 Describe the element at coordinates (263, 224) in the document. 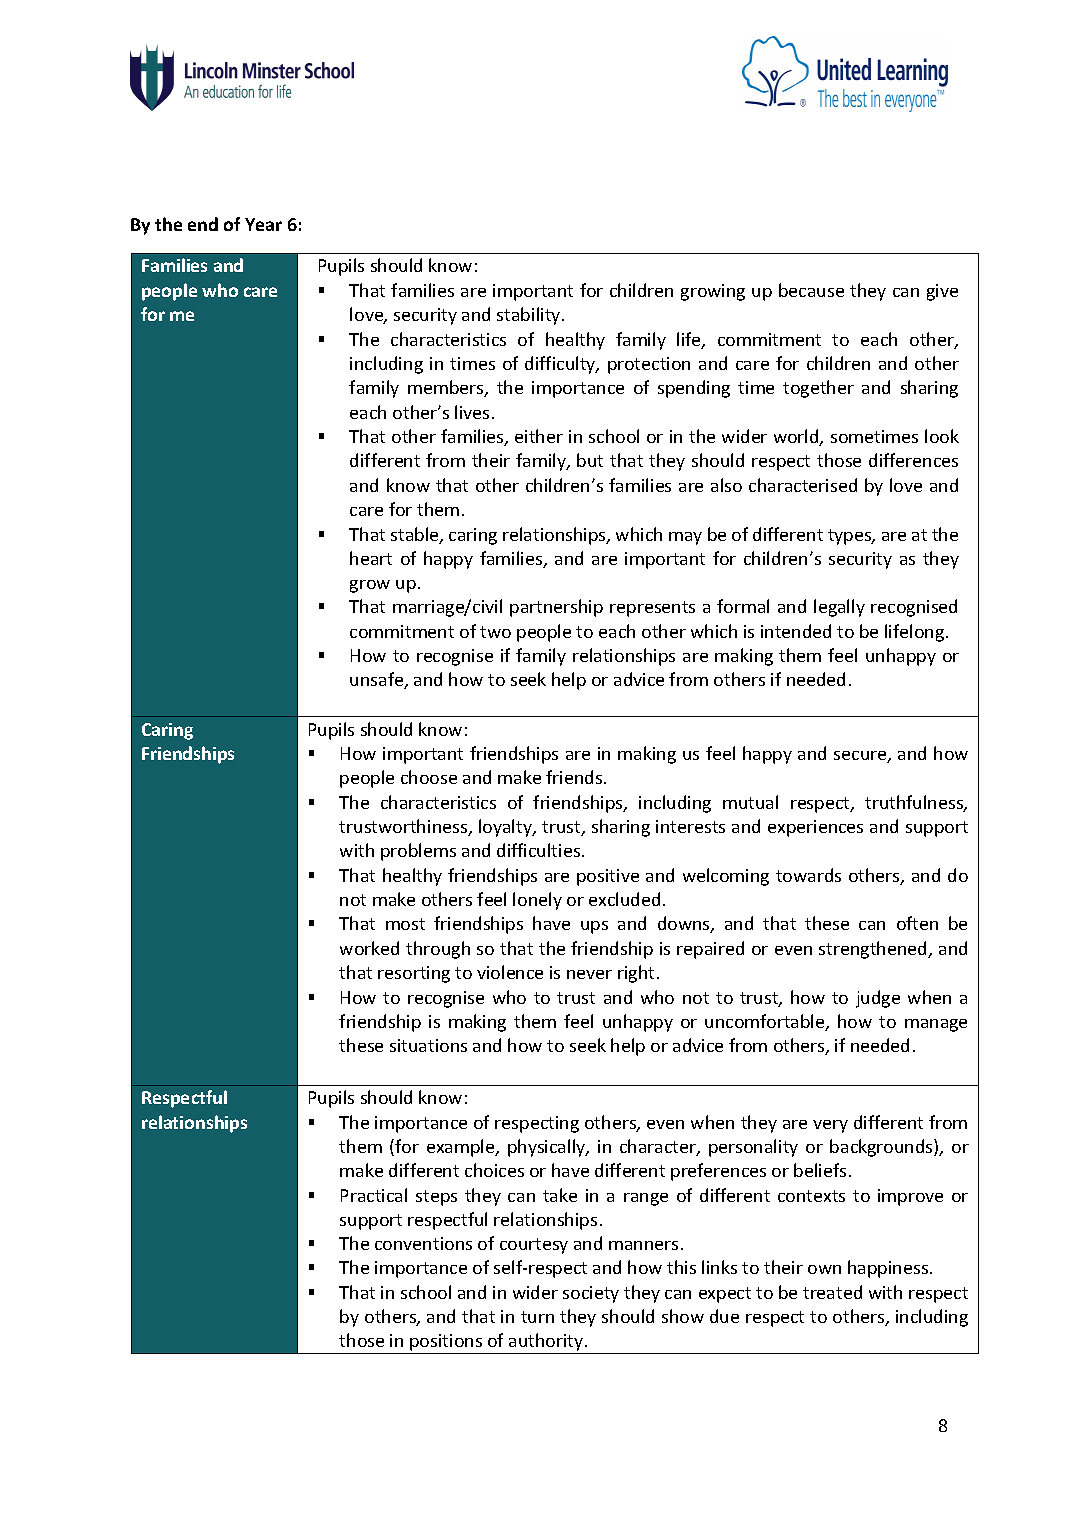

I see `Year` at that location.
